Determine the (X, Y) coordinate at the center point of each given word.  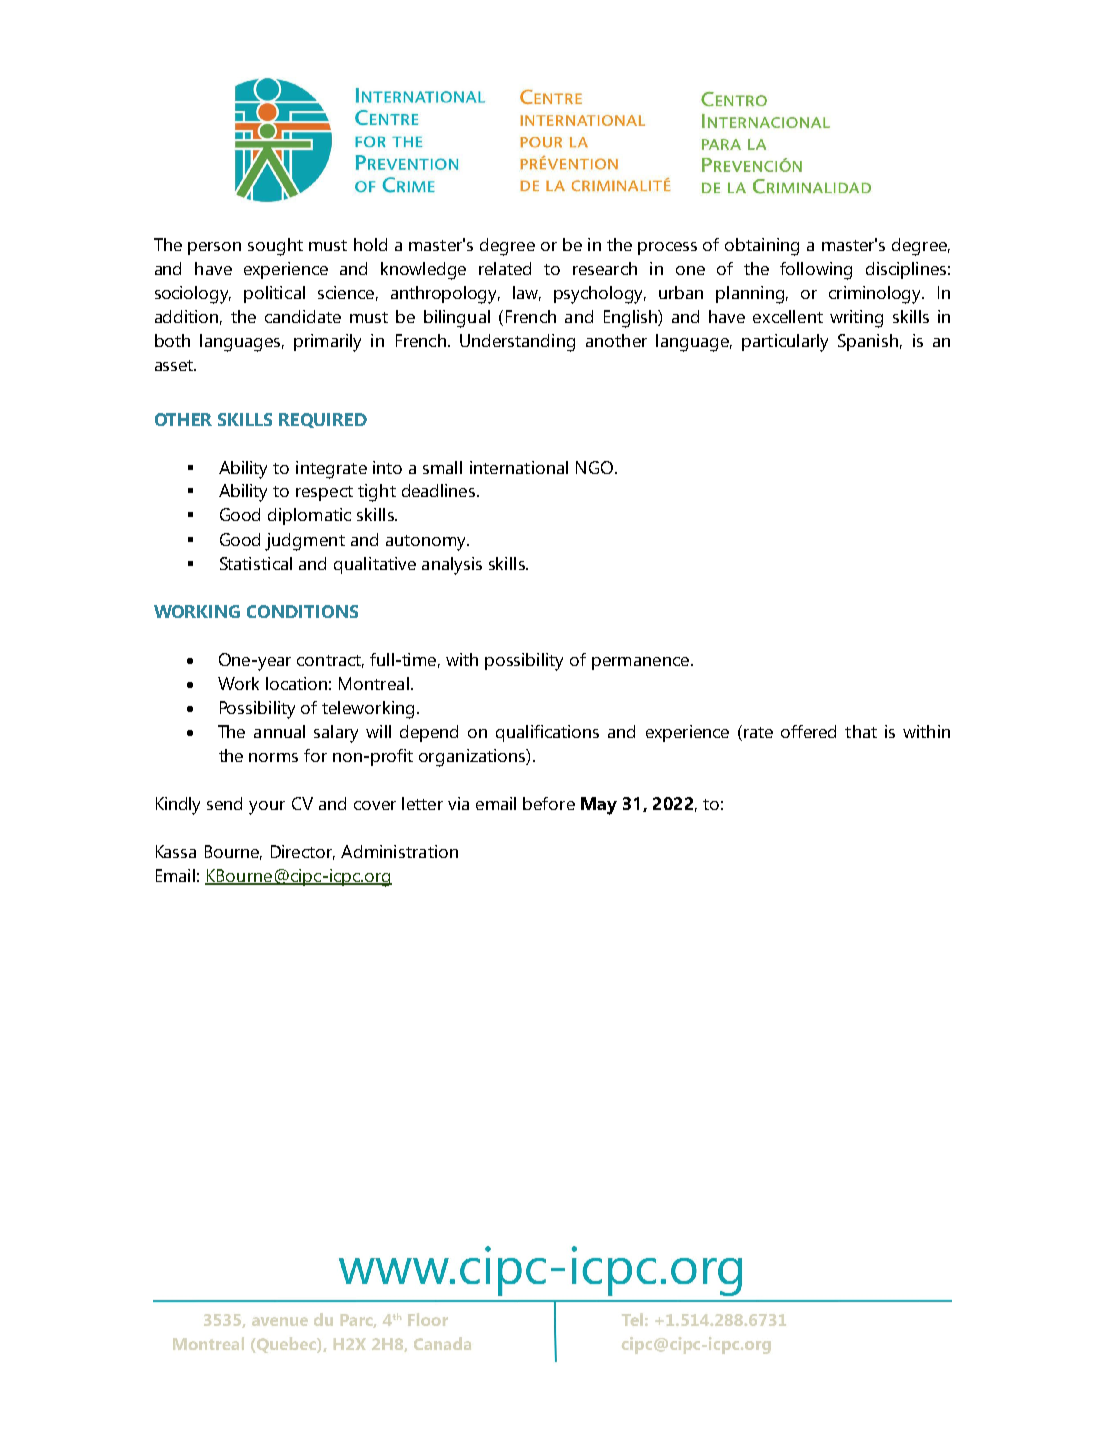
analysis (452, 566)
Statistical (256, 563)
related (505, 268)
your (267, 808)
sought (275, 247)
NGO (594, 467)
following (816, 271)
